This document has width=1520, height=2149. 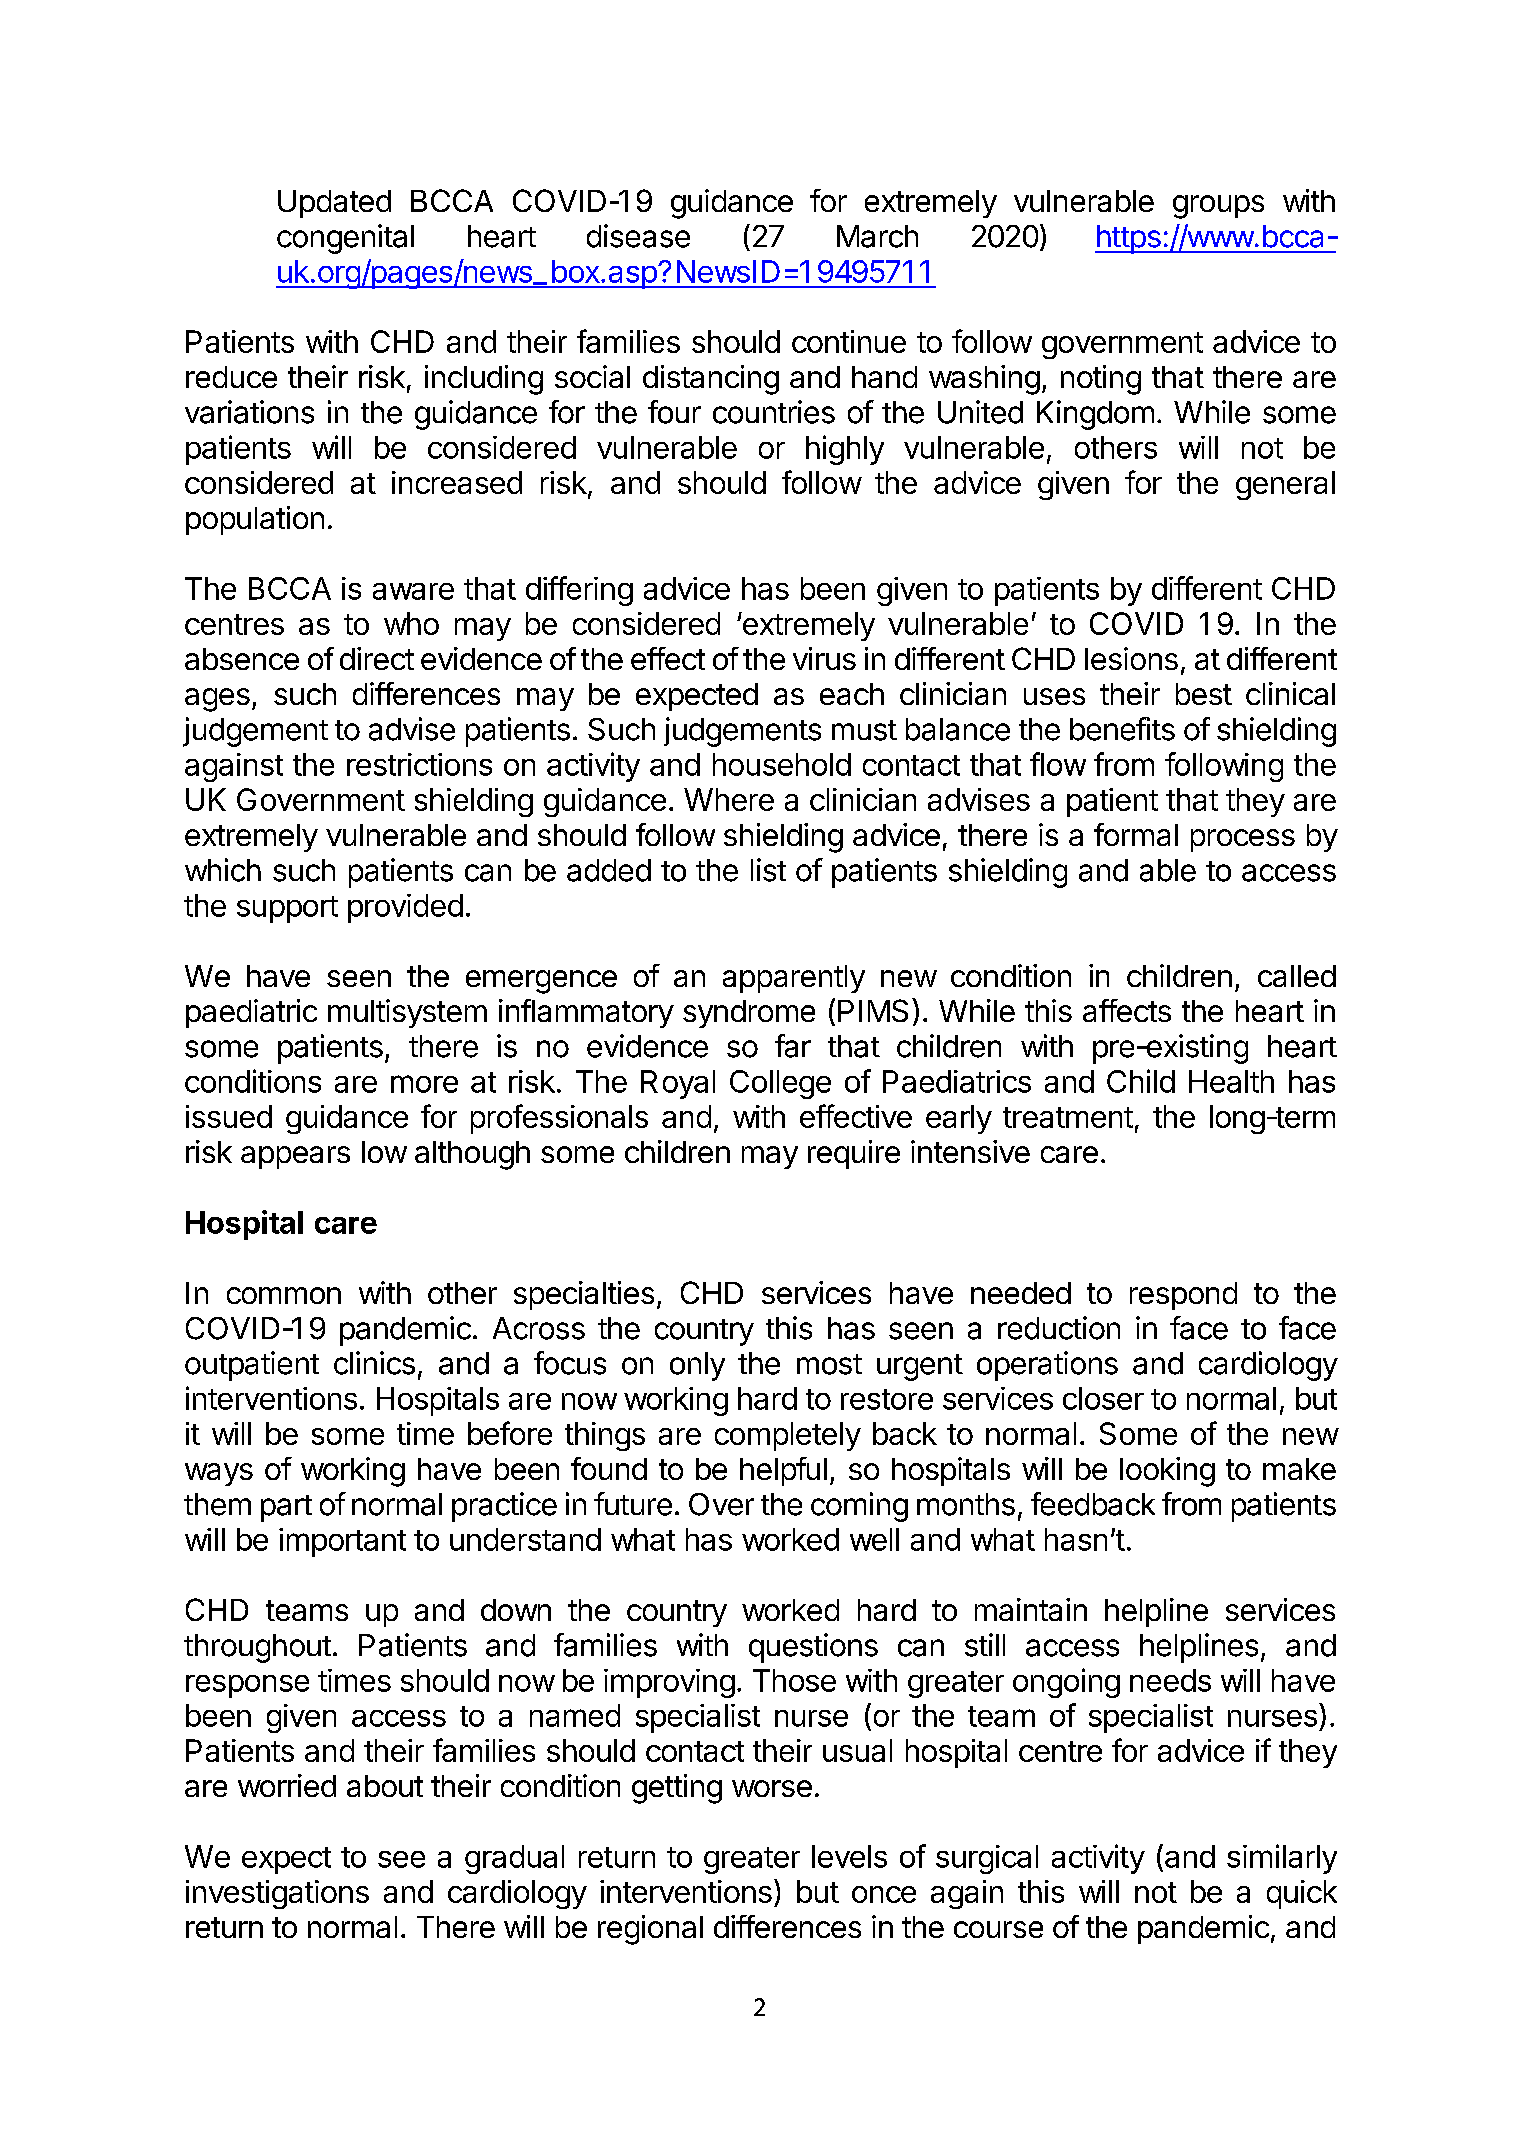 I want to click on groups, so click(x=1218, y=207).
